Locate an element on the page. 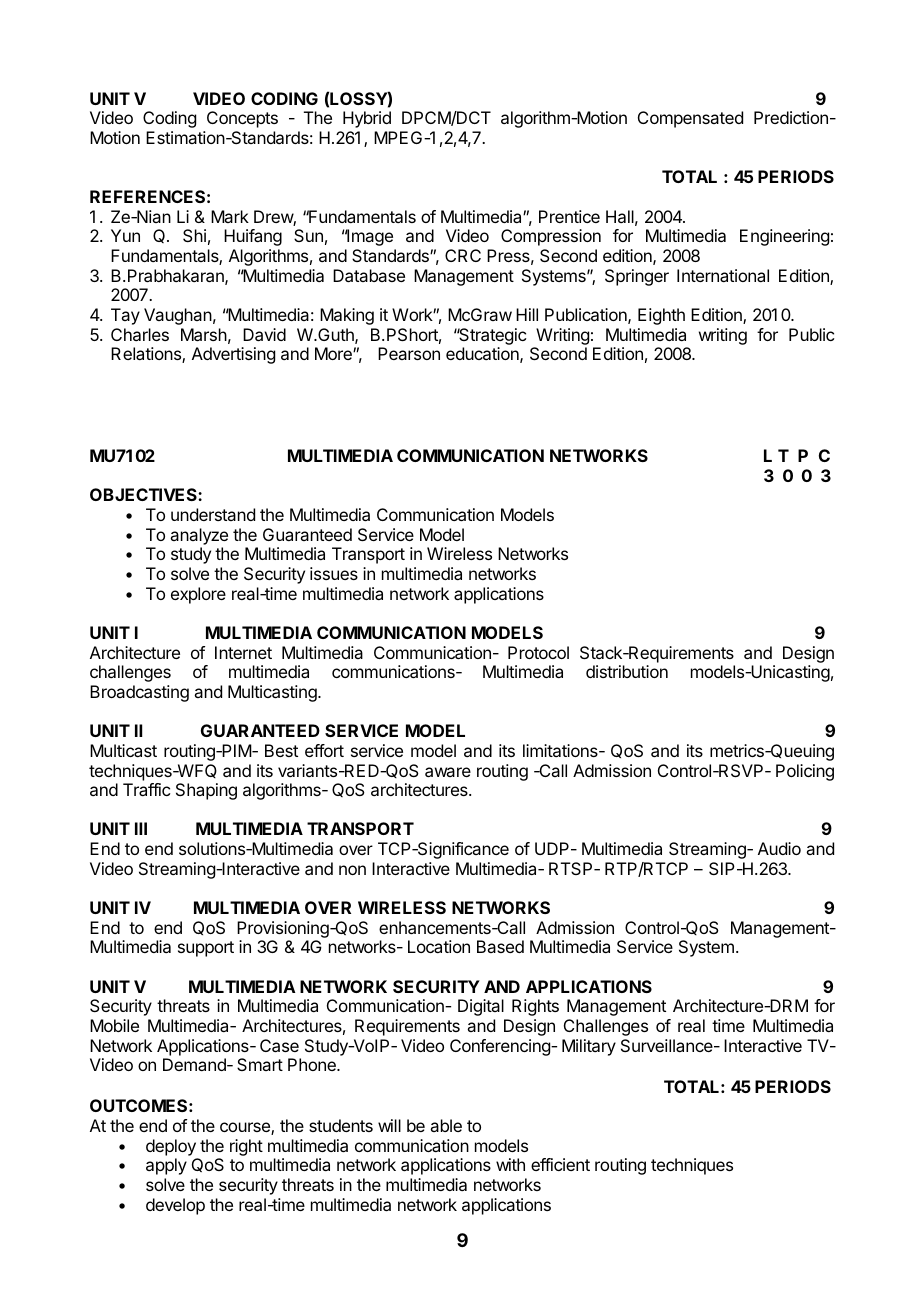  apply is located at coordinates (166, 1166).
